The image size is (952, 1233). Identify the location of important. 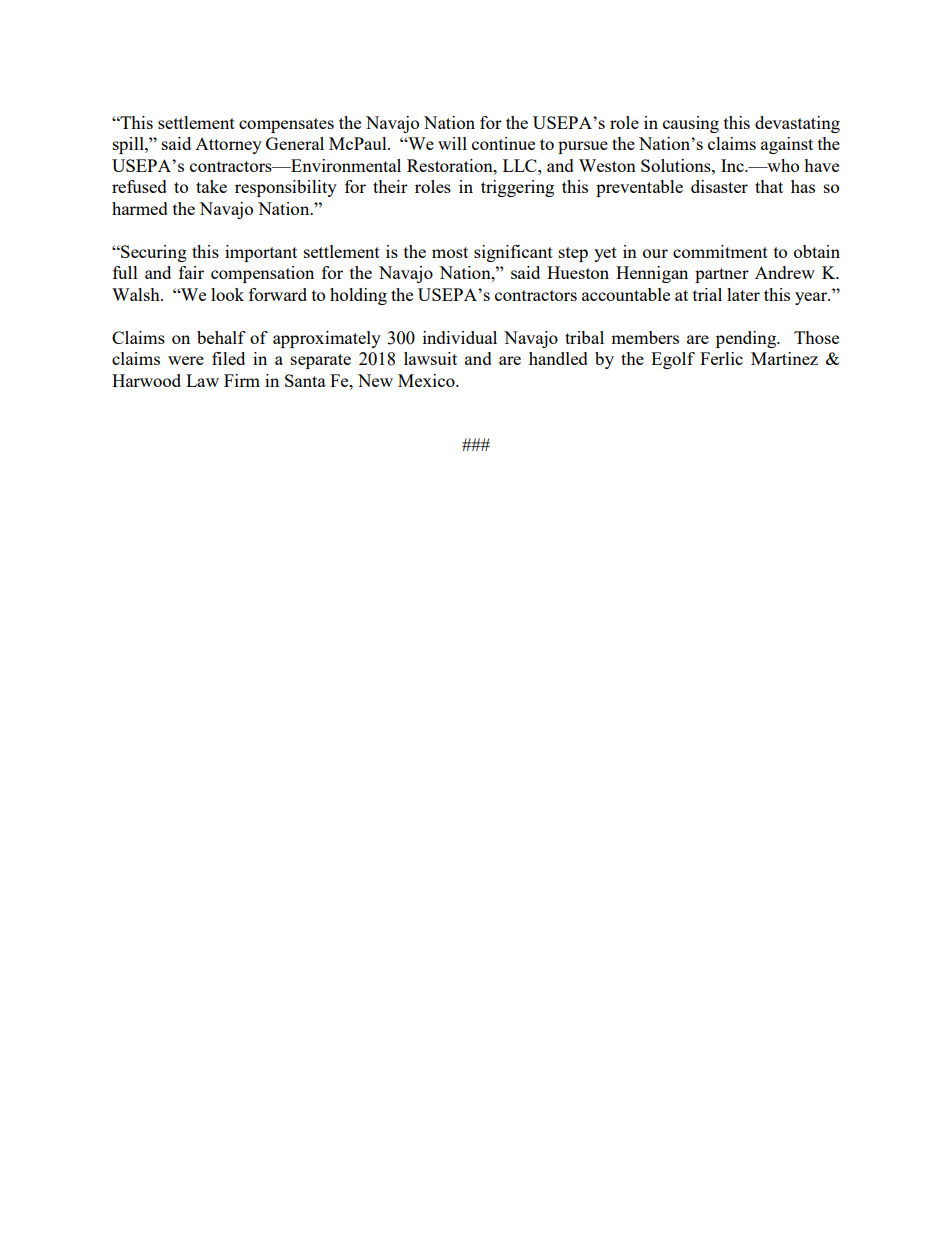
(261, 253).
